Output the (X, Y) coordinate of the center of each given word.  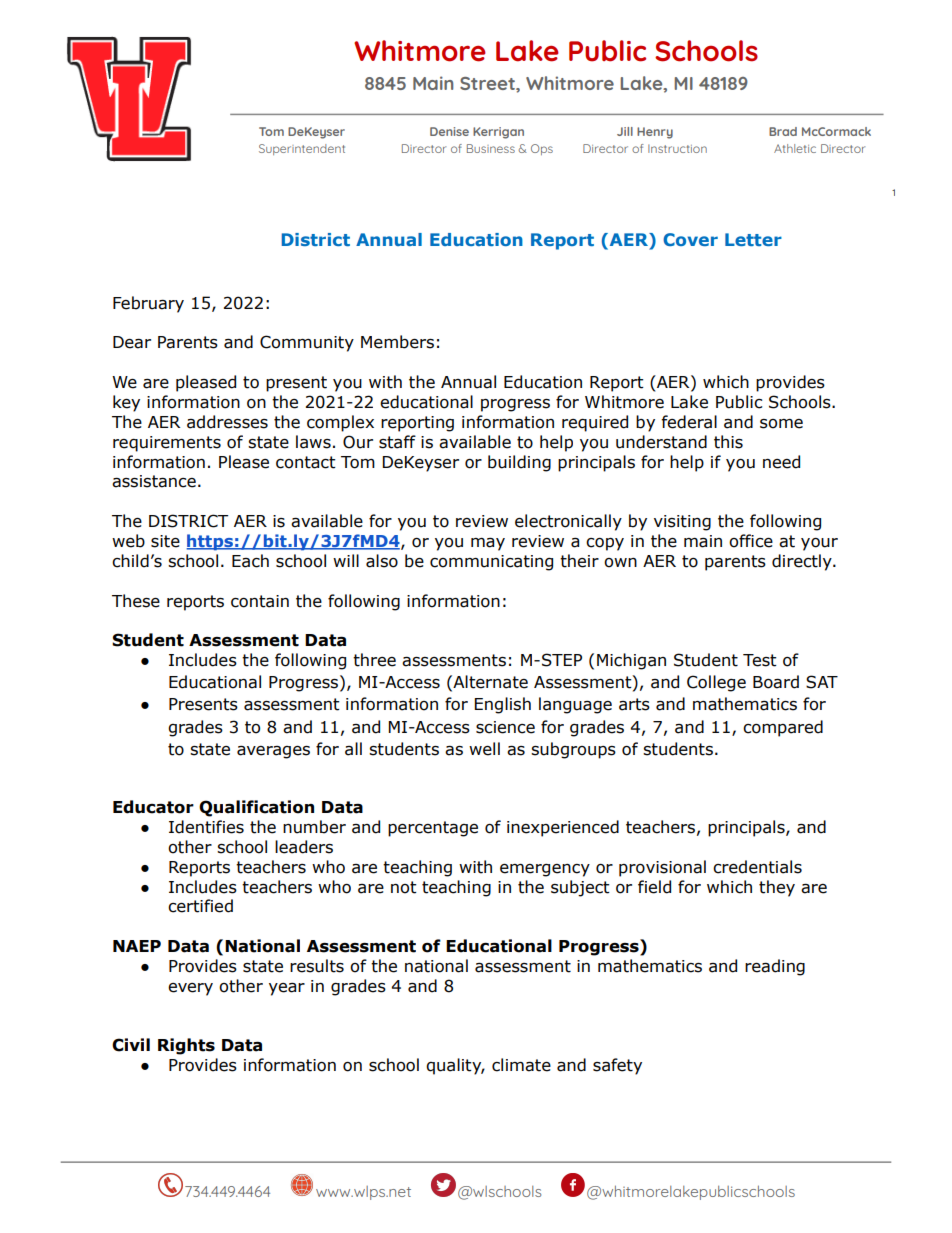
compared (783, 728)
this (728, 442)
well (484, 749)
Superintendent (302, 149)
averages (273, 752)
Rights (186, 1046)
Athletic (795, 148)
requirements (167, 444)
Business (491, 148)
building (519, 463)
